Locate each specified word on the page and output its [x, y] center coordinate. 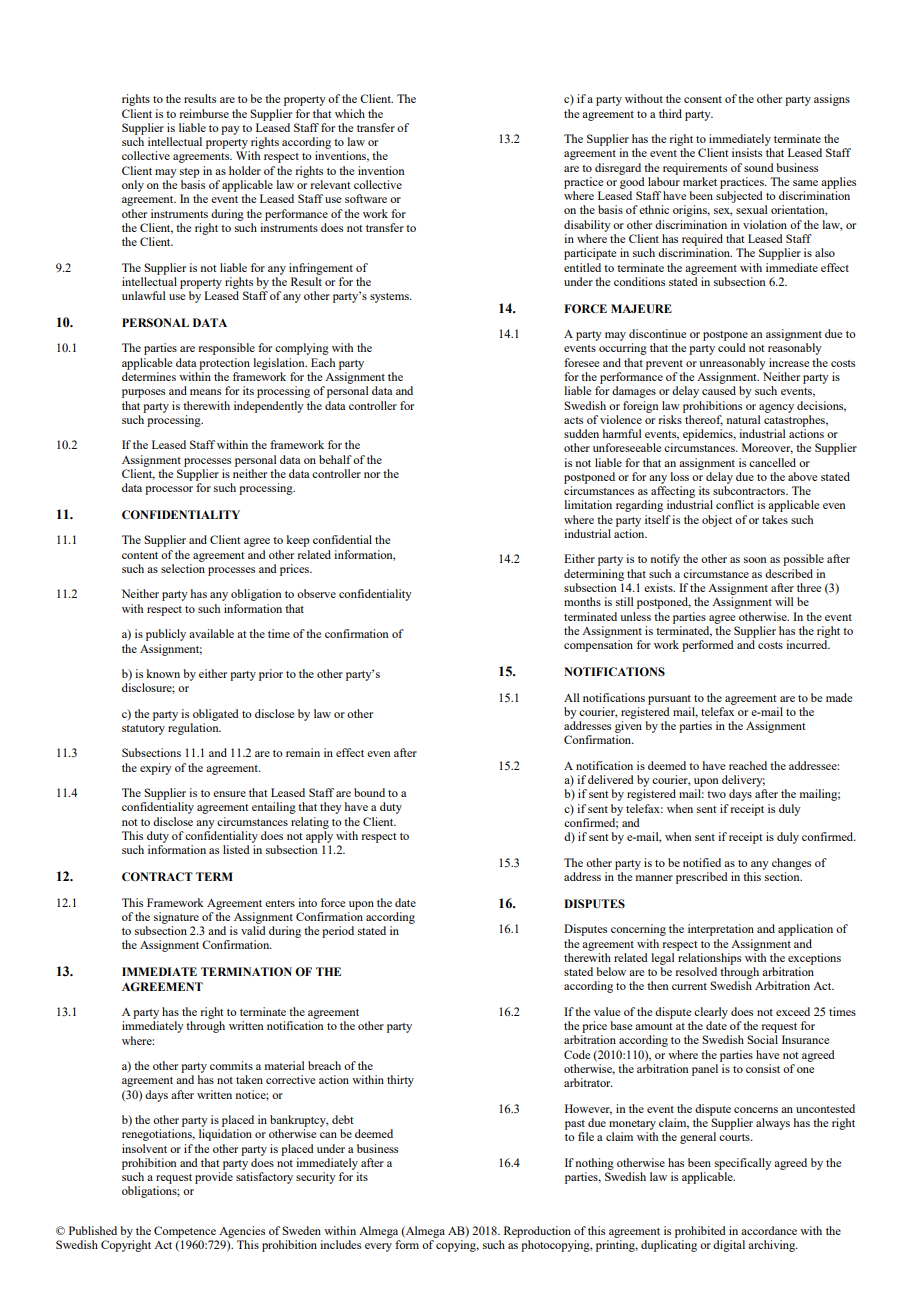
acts [573, 420]
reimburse [204, 113]
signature [176, 918]
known [163, 673]
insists [747, 152]
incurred [808, 644]
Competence [185, 1232]
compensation [598, 646]
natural [743, 419]
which [350, 113]
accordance [769, 1230]
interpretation [721, 930]
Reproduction [537, 1232]
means [205, 392]
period [338, 932]
